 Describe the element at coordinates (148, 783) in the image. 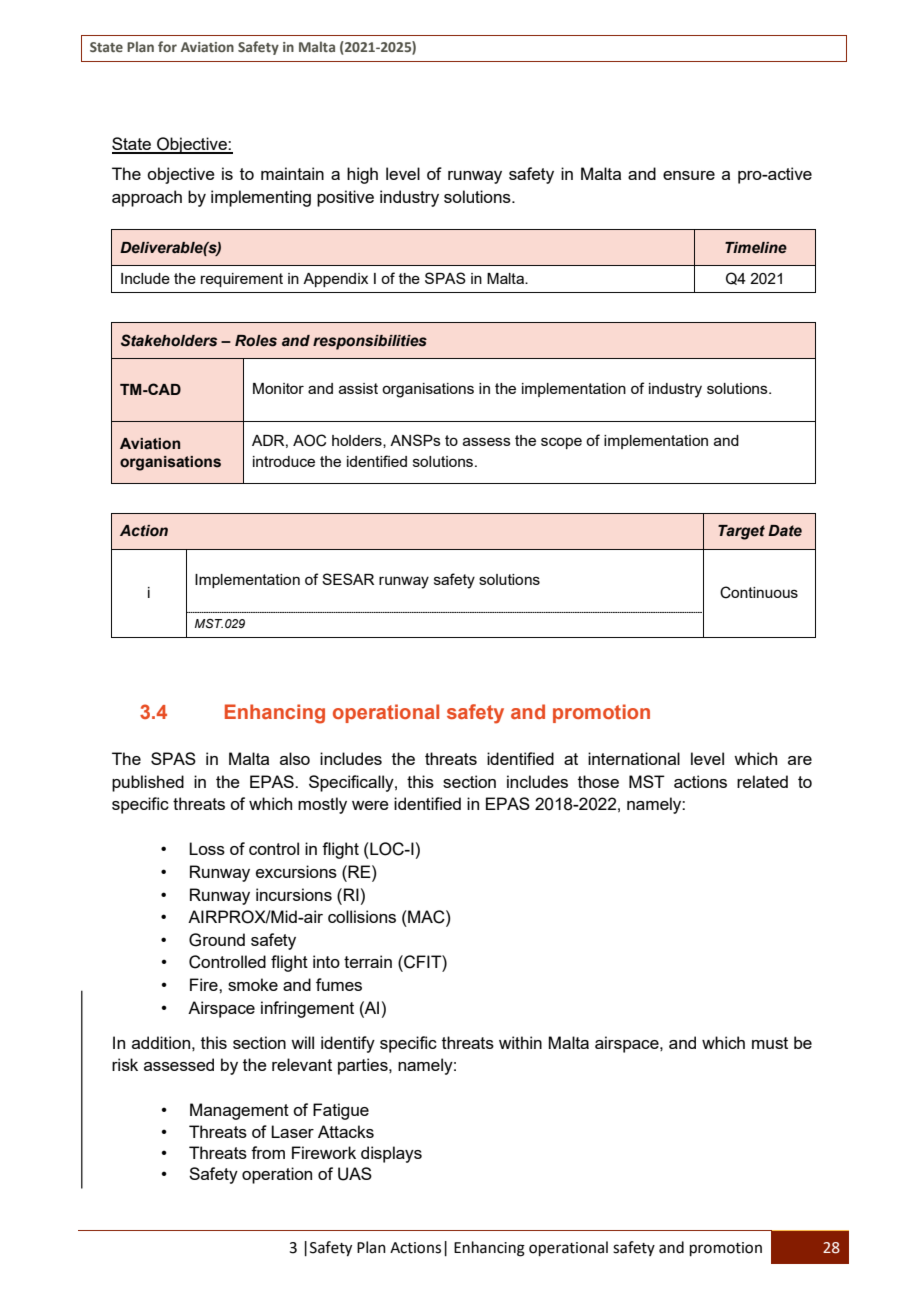

I see `published` at that location.
